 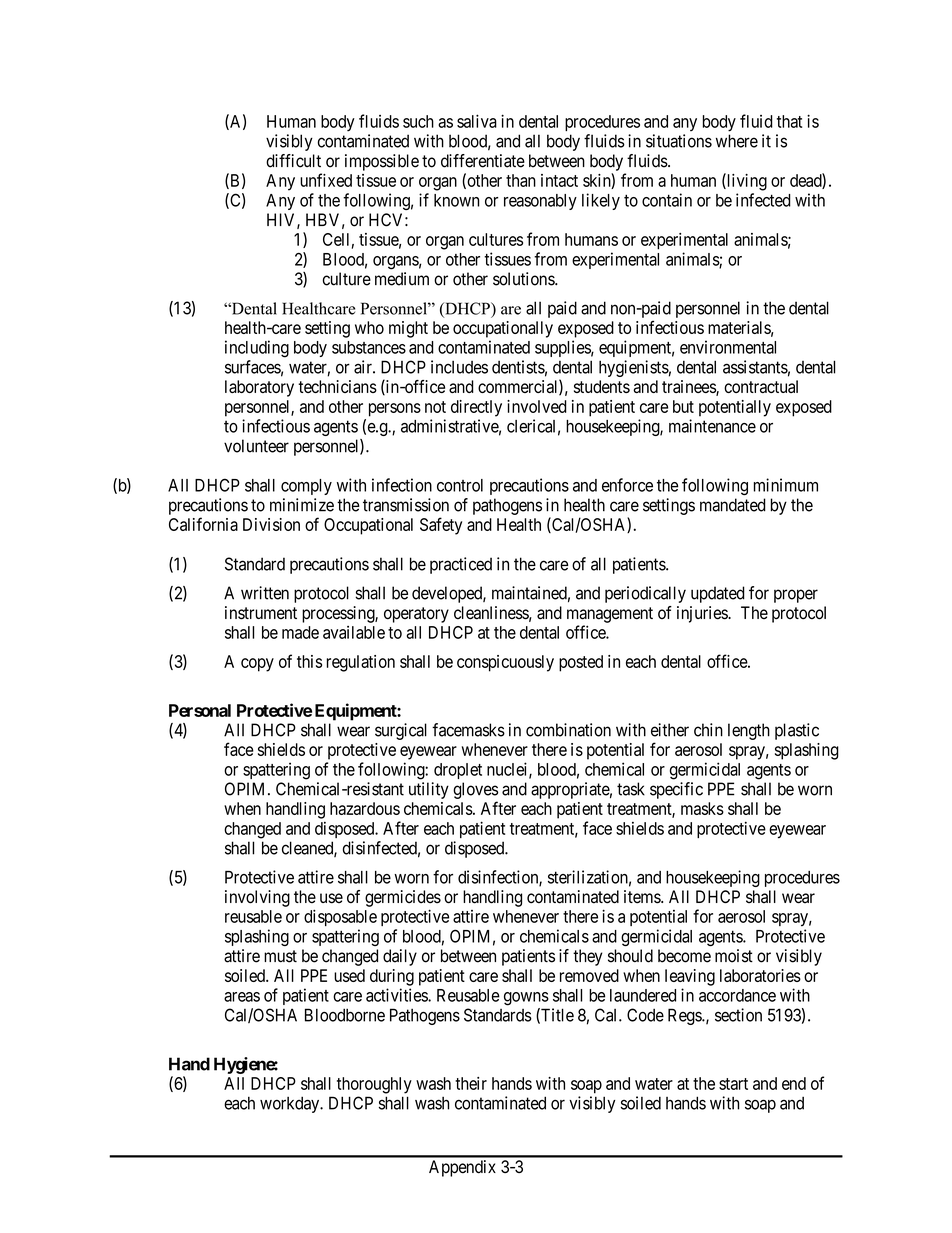 What do you see at coordinates (291, 1104) in the screenshot?
I see `workday` at bounding box center [291, 1104].
